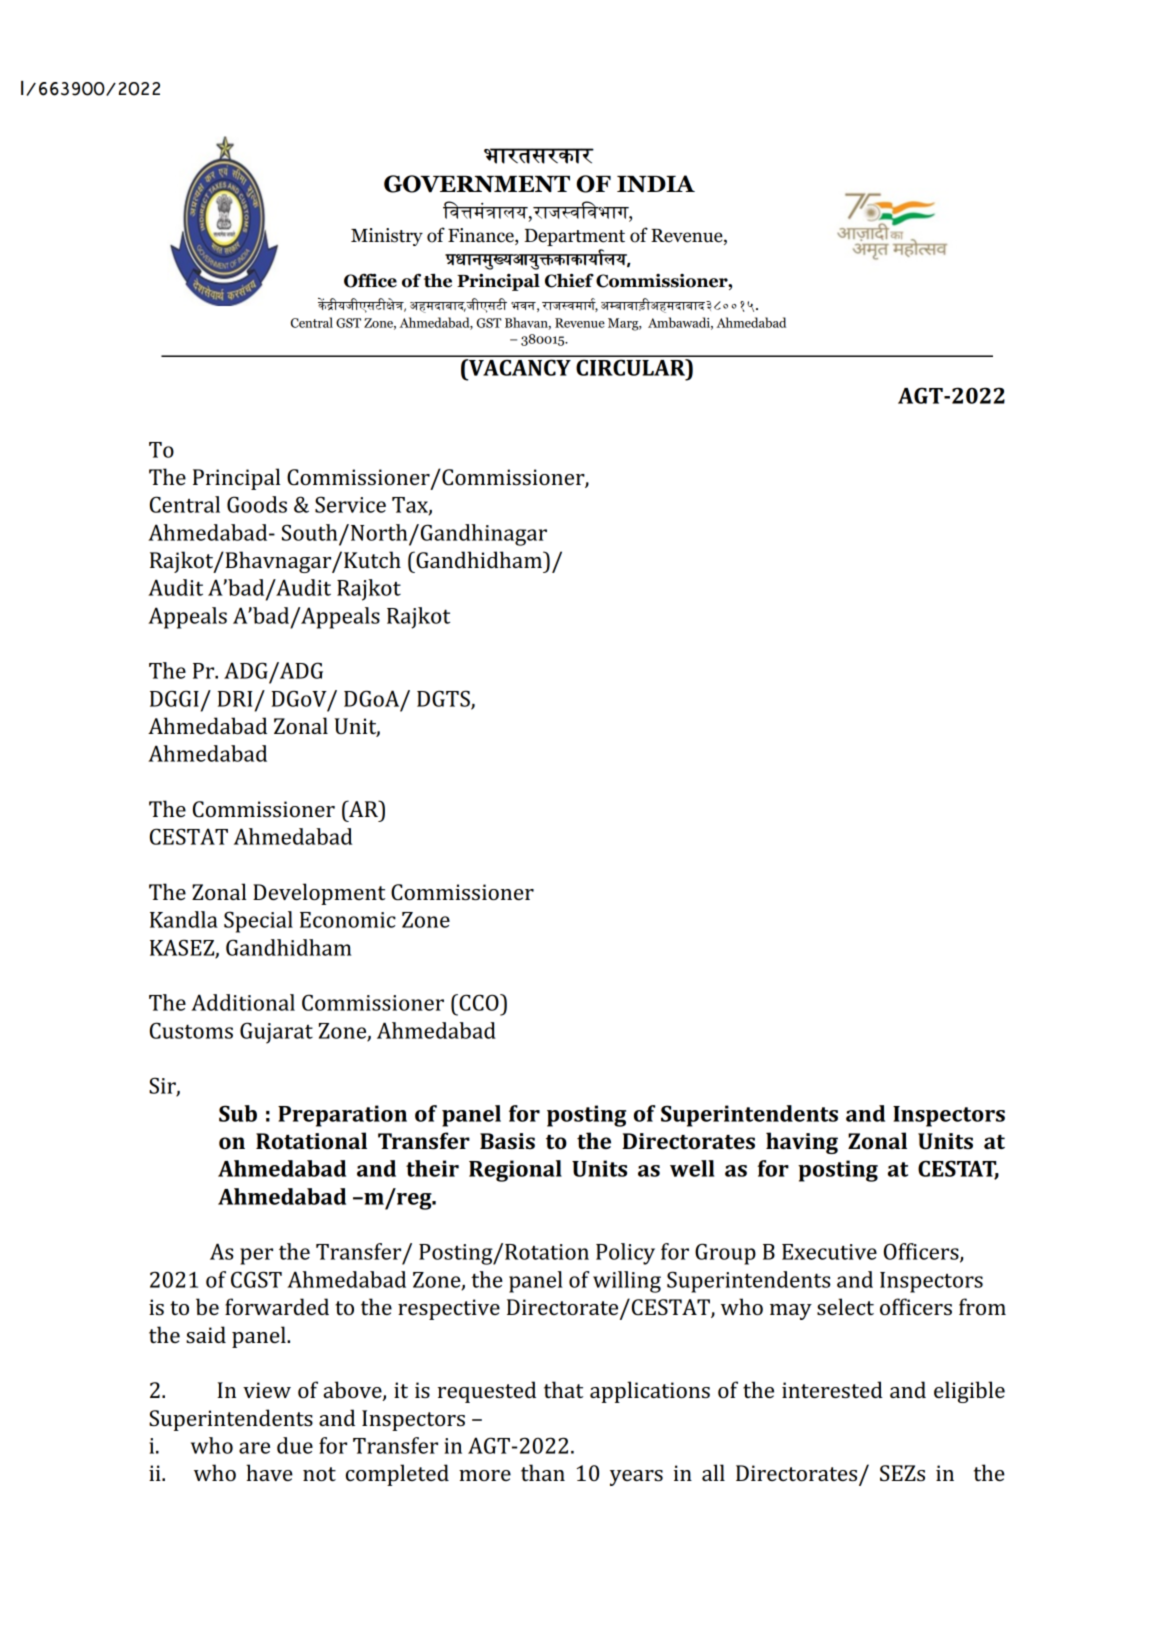  I want to click on having, so click(802, 1143).
